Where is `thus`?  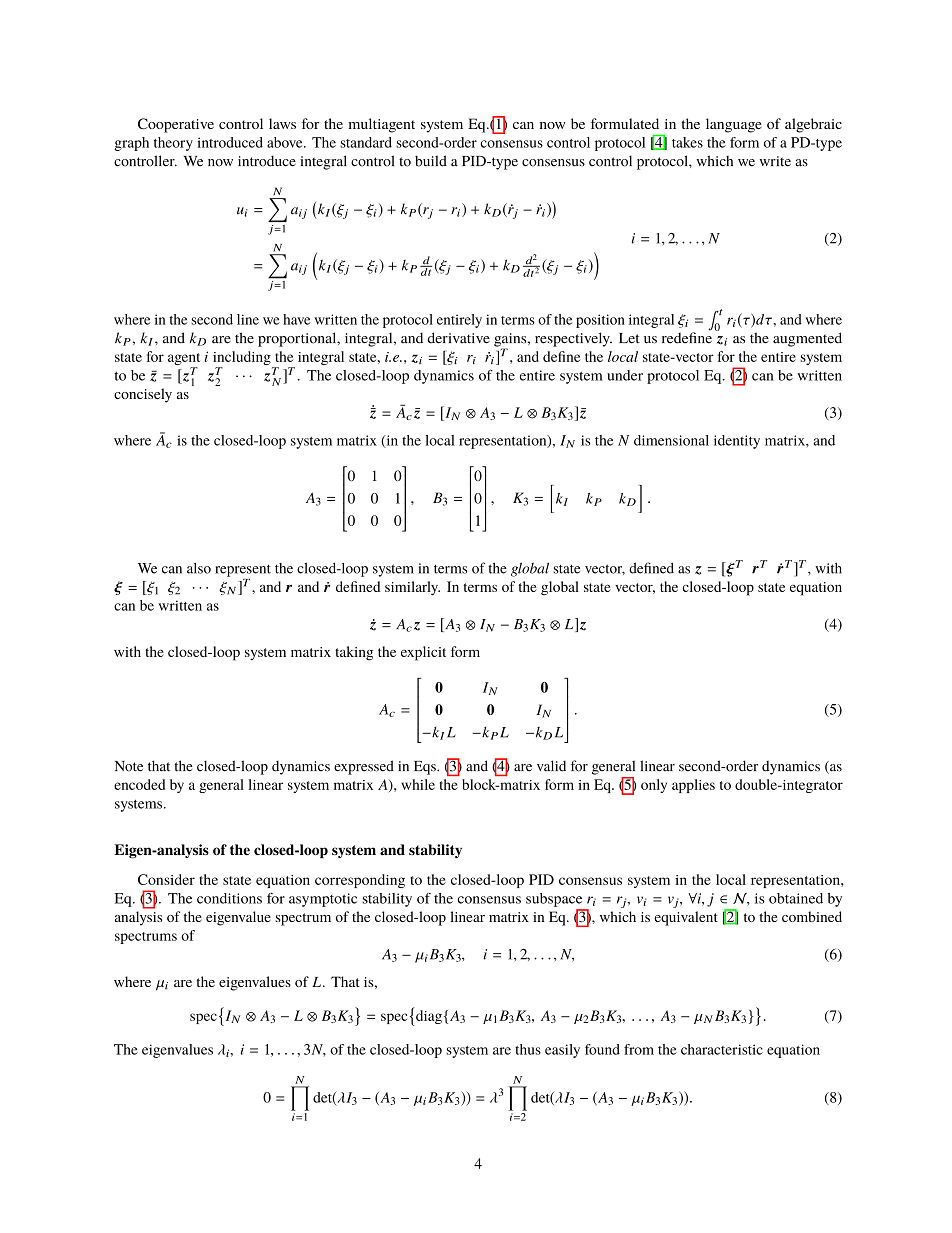
thus is located at coordinates (528, 1049).
